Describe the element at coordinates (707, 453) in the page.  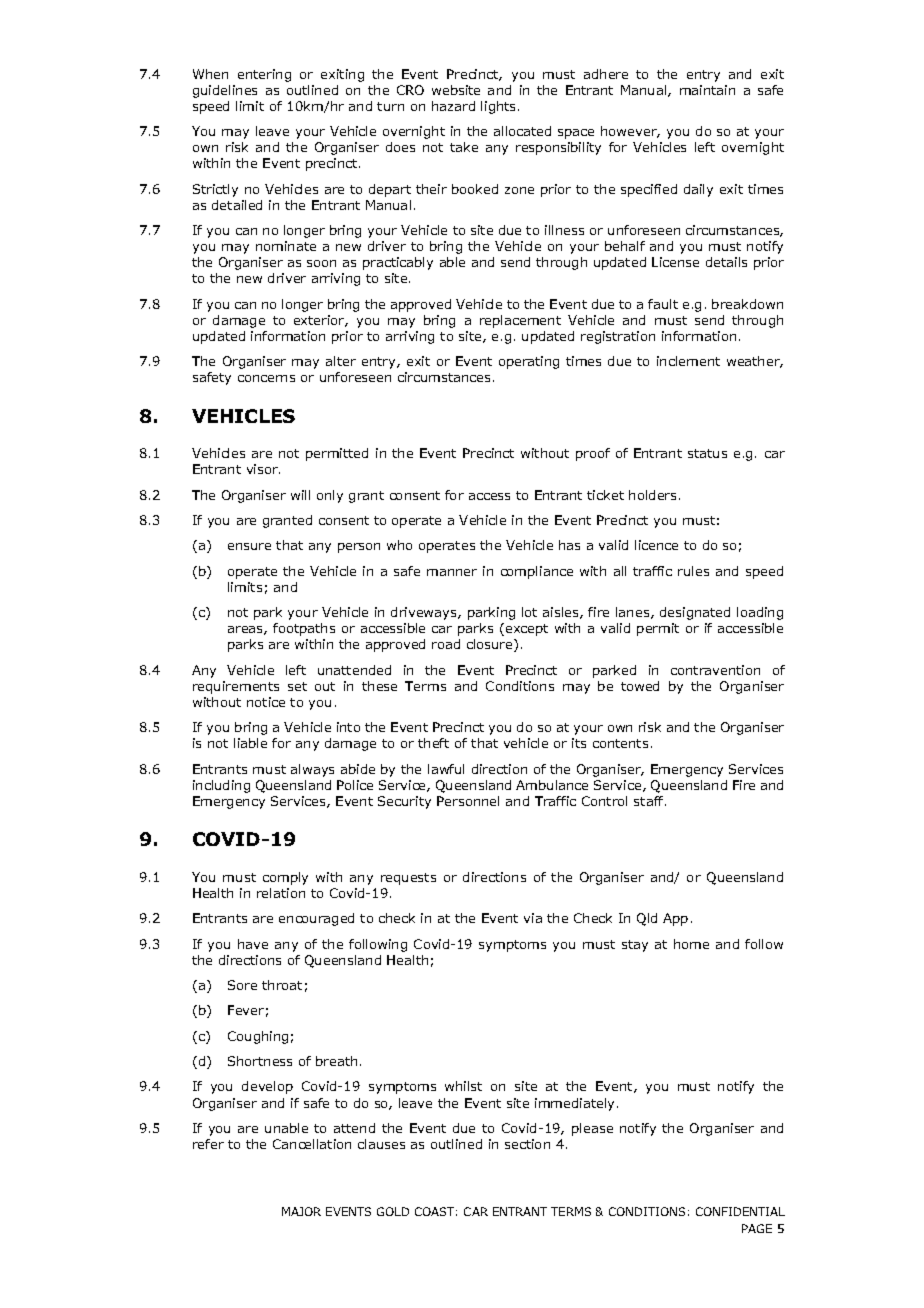
I see `status` at that location.
